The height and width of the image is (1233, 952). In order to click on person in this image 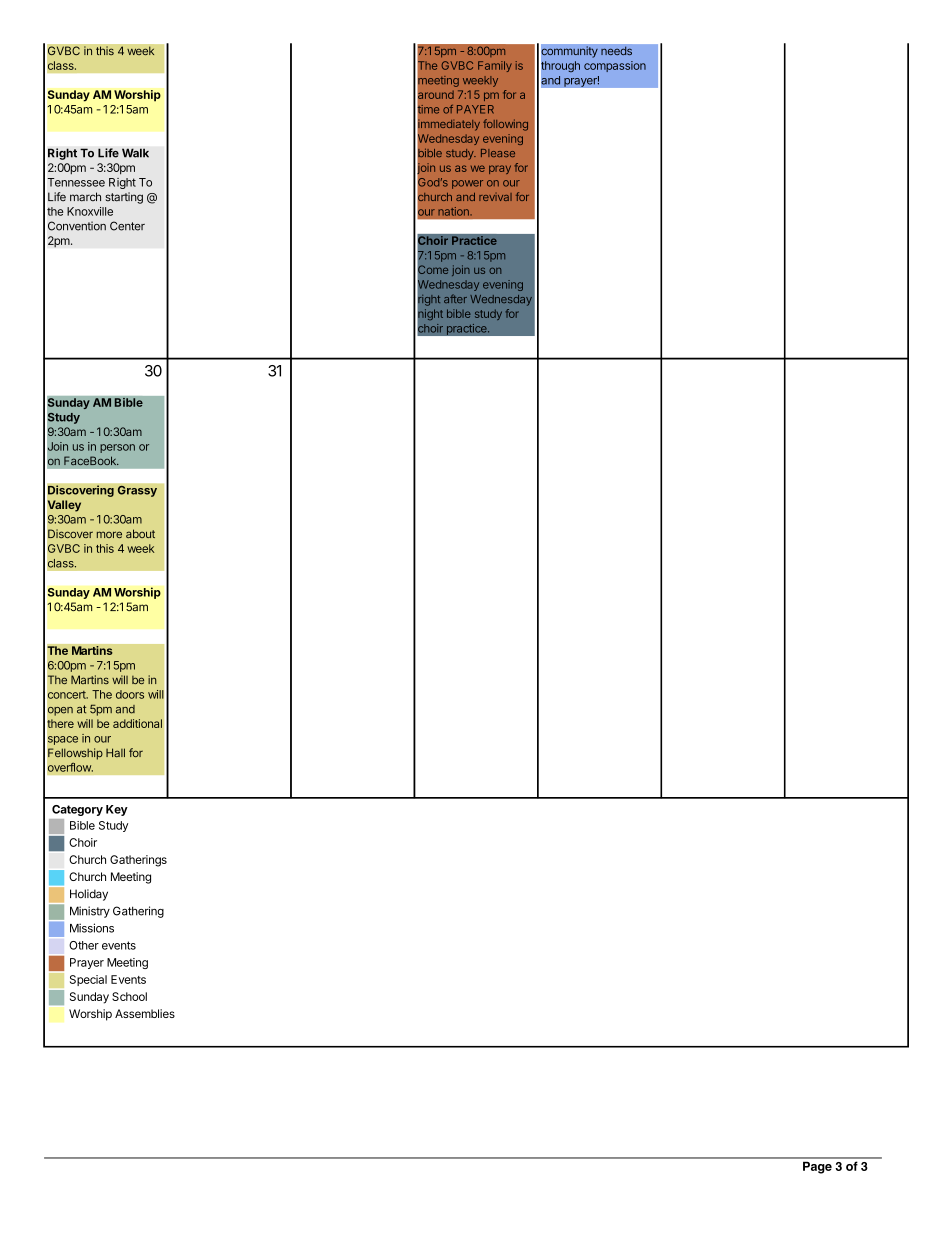, I will do `click(117, 448)`.
